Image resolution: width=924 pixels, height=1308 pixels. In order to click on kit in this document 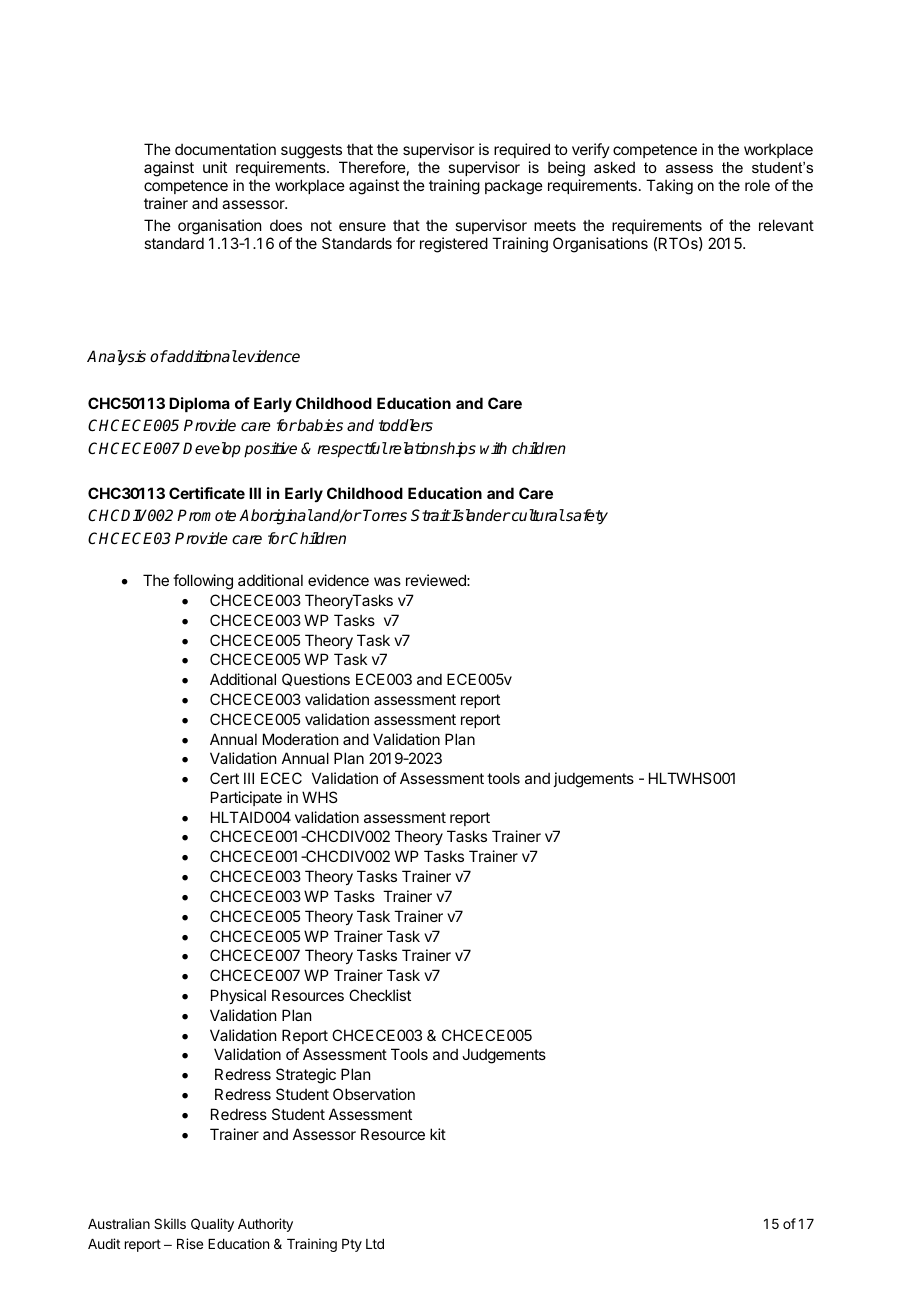, I will do `click(438, 1134)`.
